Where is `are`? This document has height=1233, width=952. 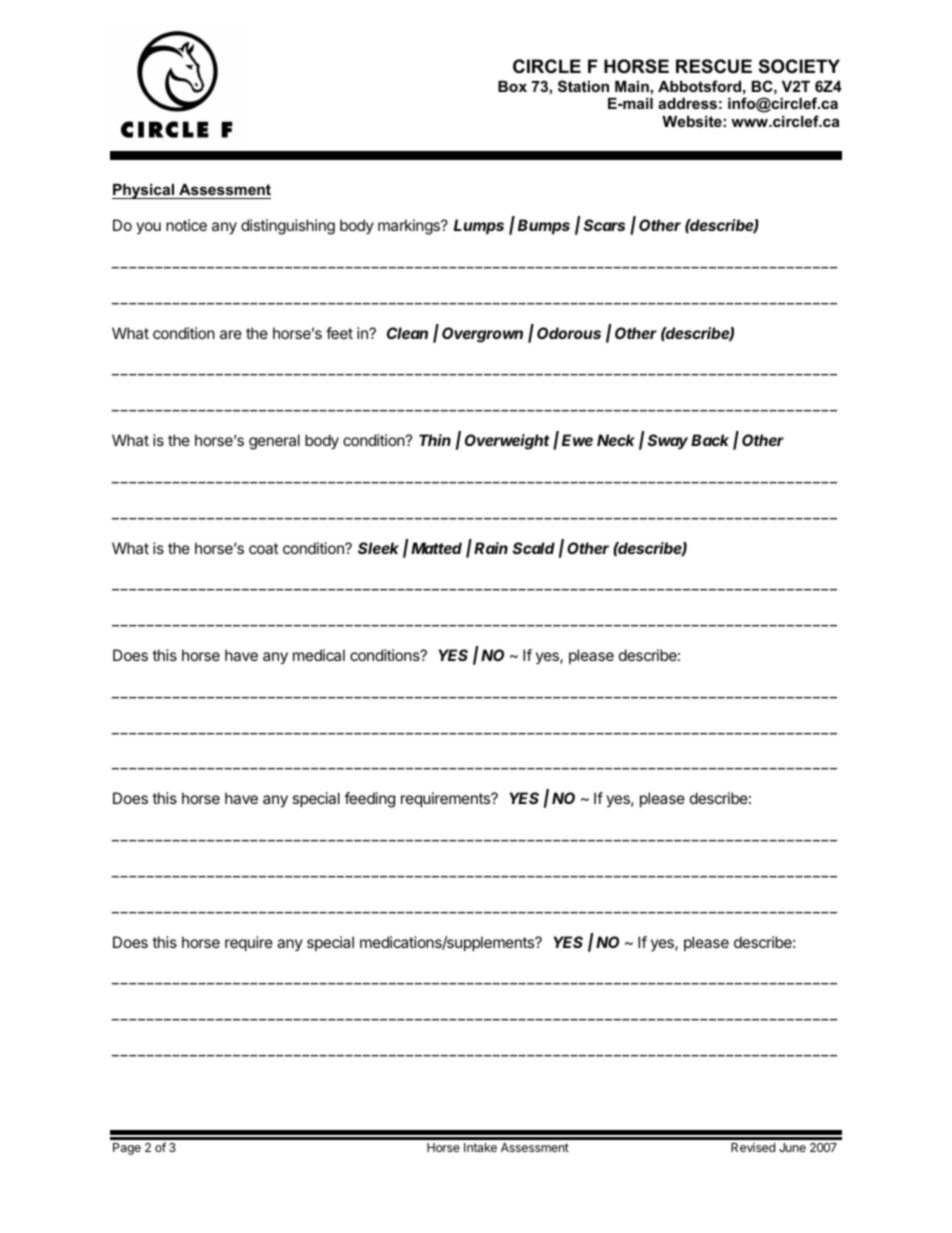 are is located at coordinates (231, 334).
